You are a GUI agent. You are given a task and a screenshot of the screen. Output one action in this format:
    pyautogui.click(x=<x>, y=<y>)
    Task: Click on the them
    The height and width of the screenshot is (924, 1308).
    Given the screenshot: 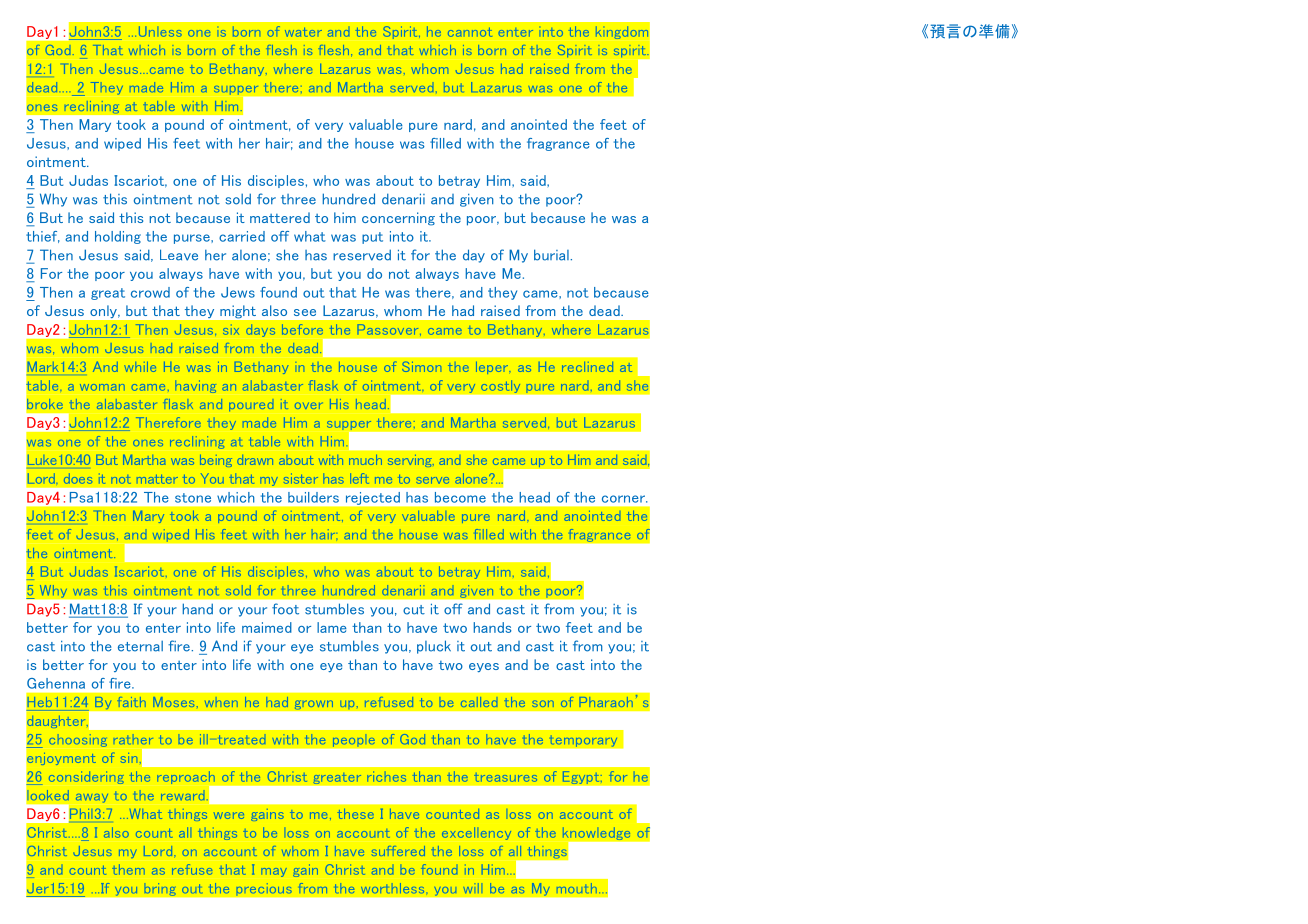 What is the action you would take?
    pyautogui.click(x=128, y=869)
